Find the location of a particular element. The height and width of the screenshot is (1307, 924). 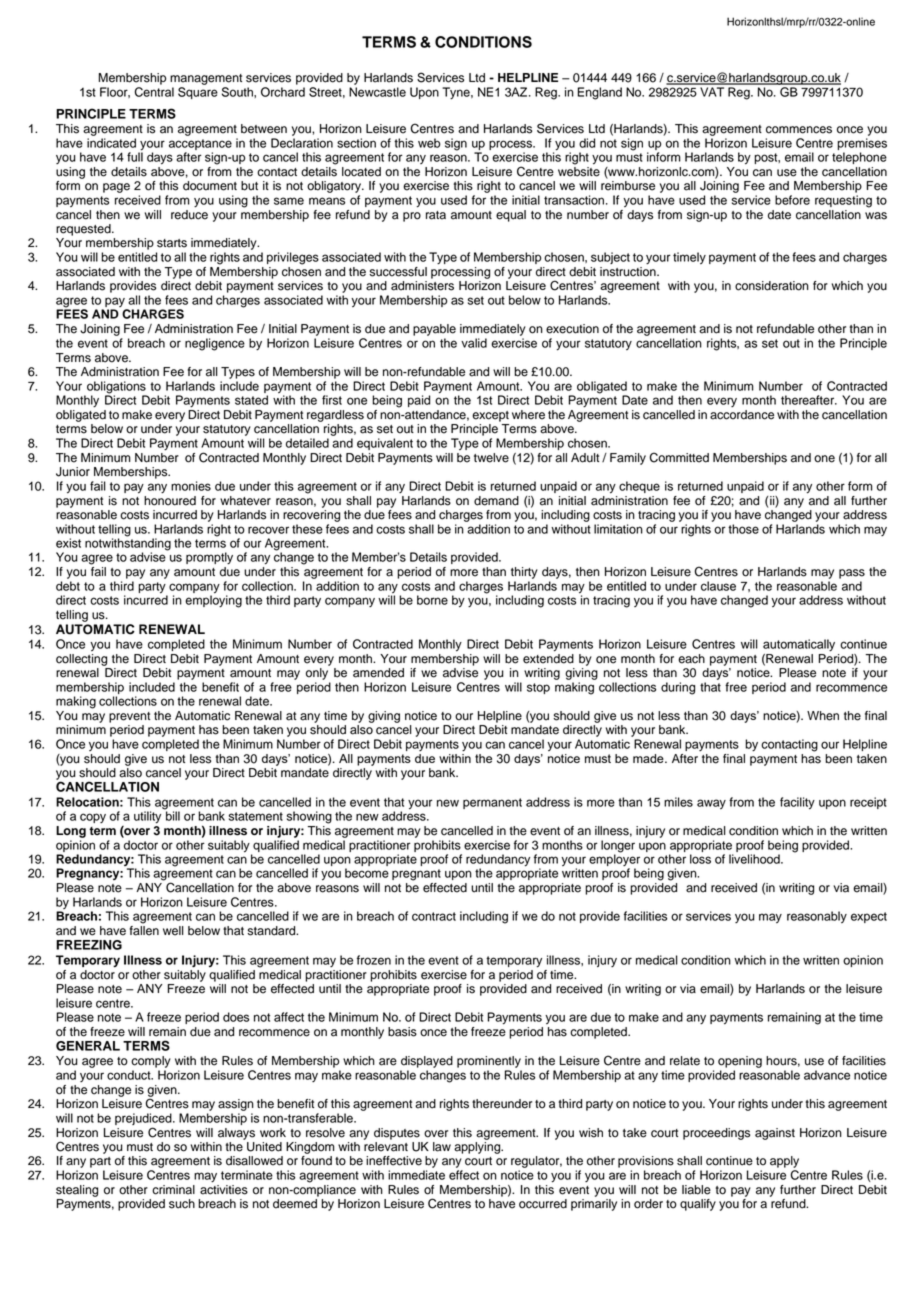

accordance is located at coordinates (742, 415).
